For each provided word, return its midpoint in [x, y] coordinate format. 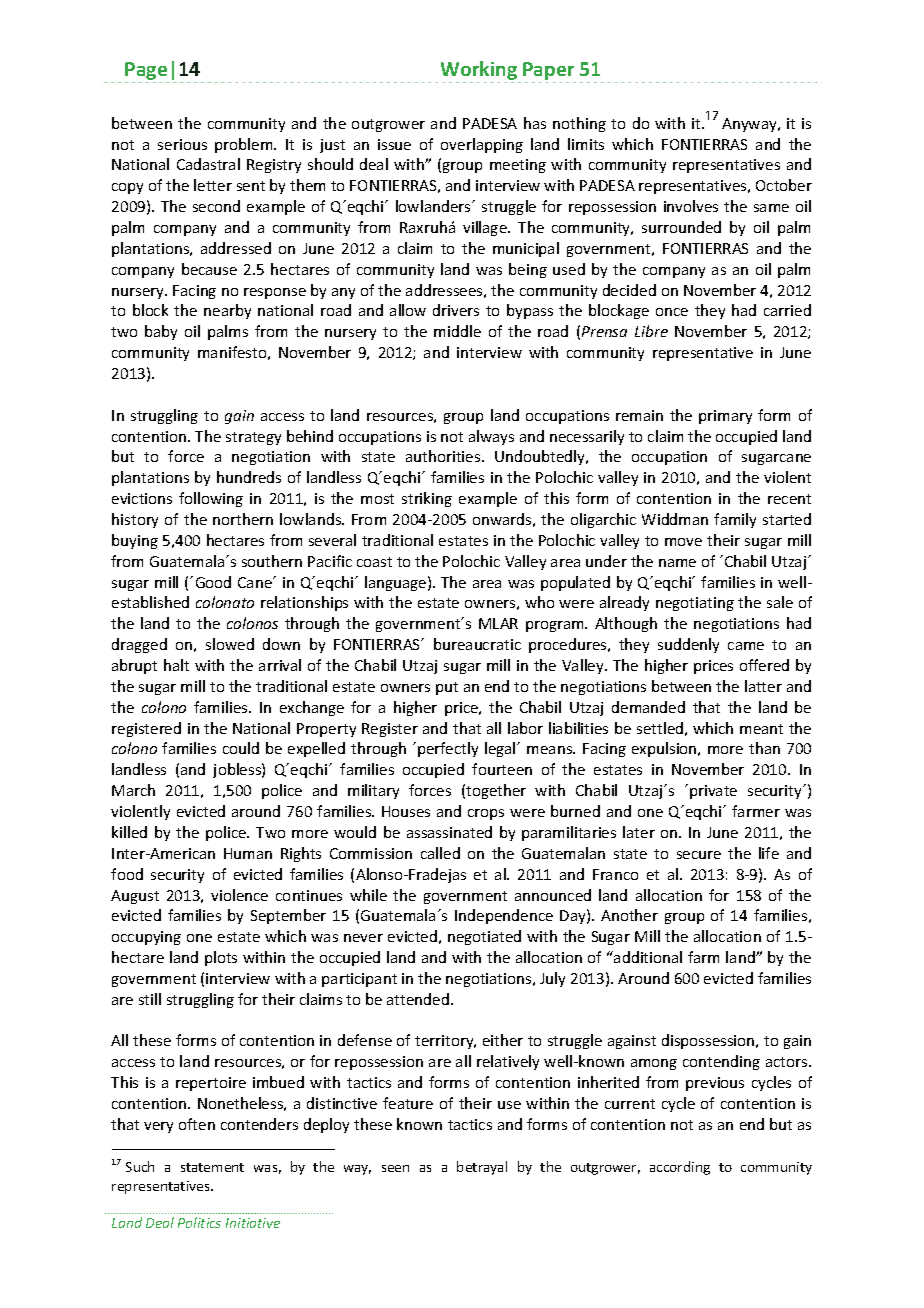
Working [480, 72]
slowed [230, 644]
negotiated [484, 937]
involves [691, 206]
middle [457, 331]
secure [699, 855]
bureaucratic [477, 644]
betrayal [482, 1168]
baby [161, 332]
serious [182, 144]
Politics [199, 1222]
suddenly [688, 645]
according [680, 1168]
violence [239, 895]
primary [725, 417]
